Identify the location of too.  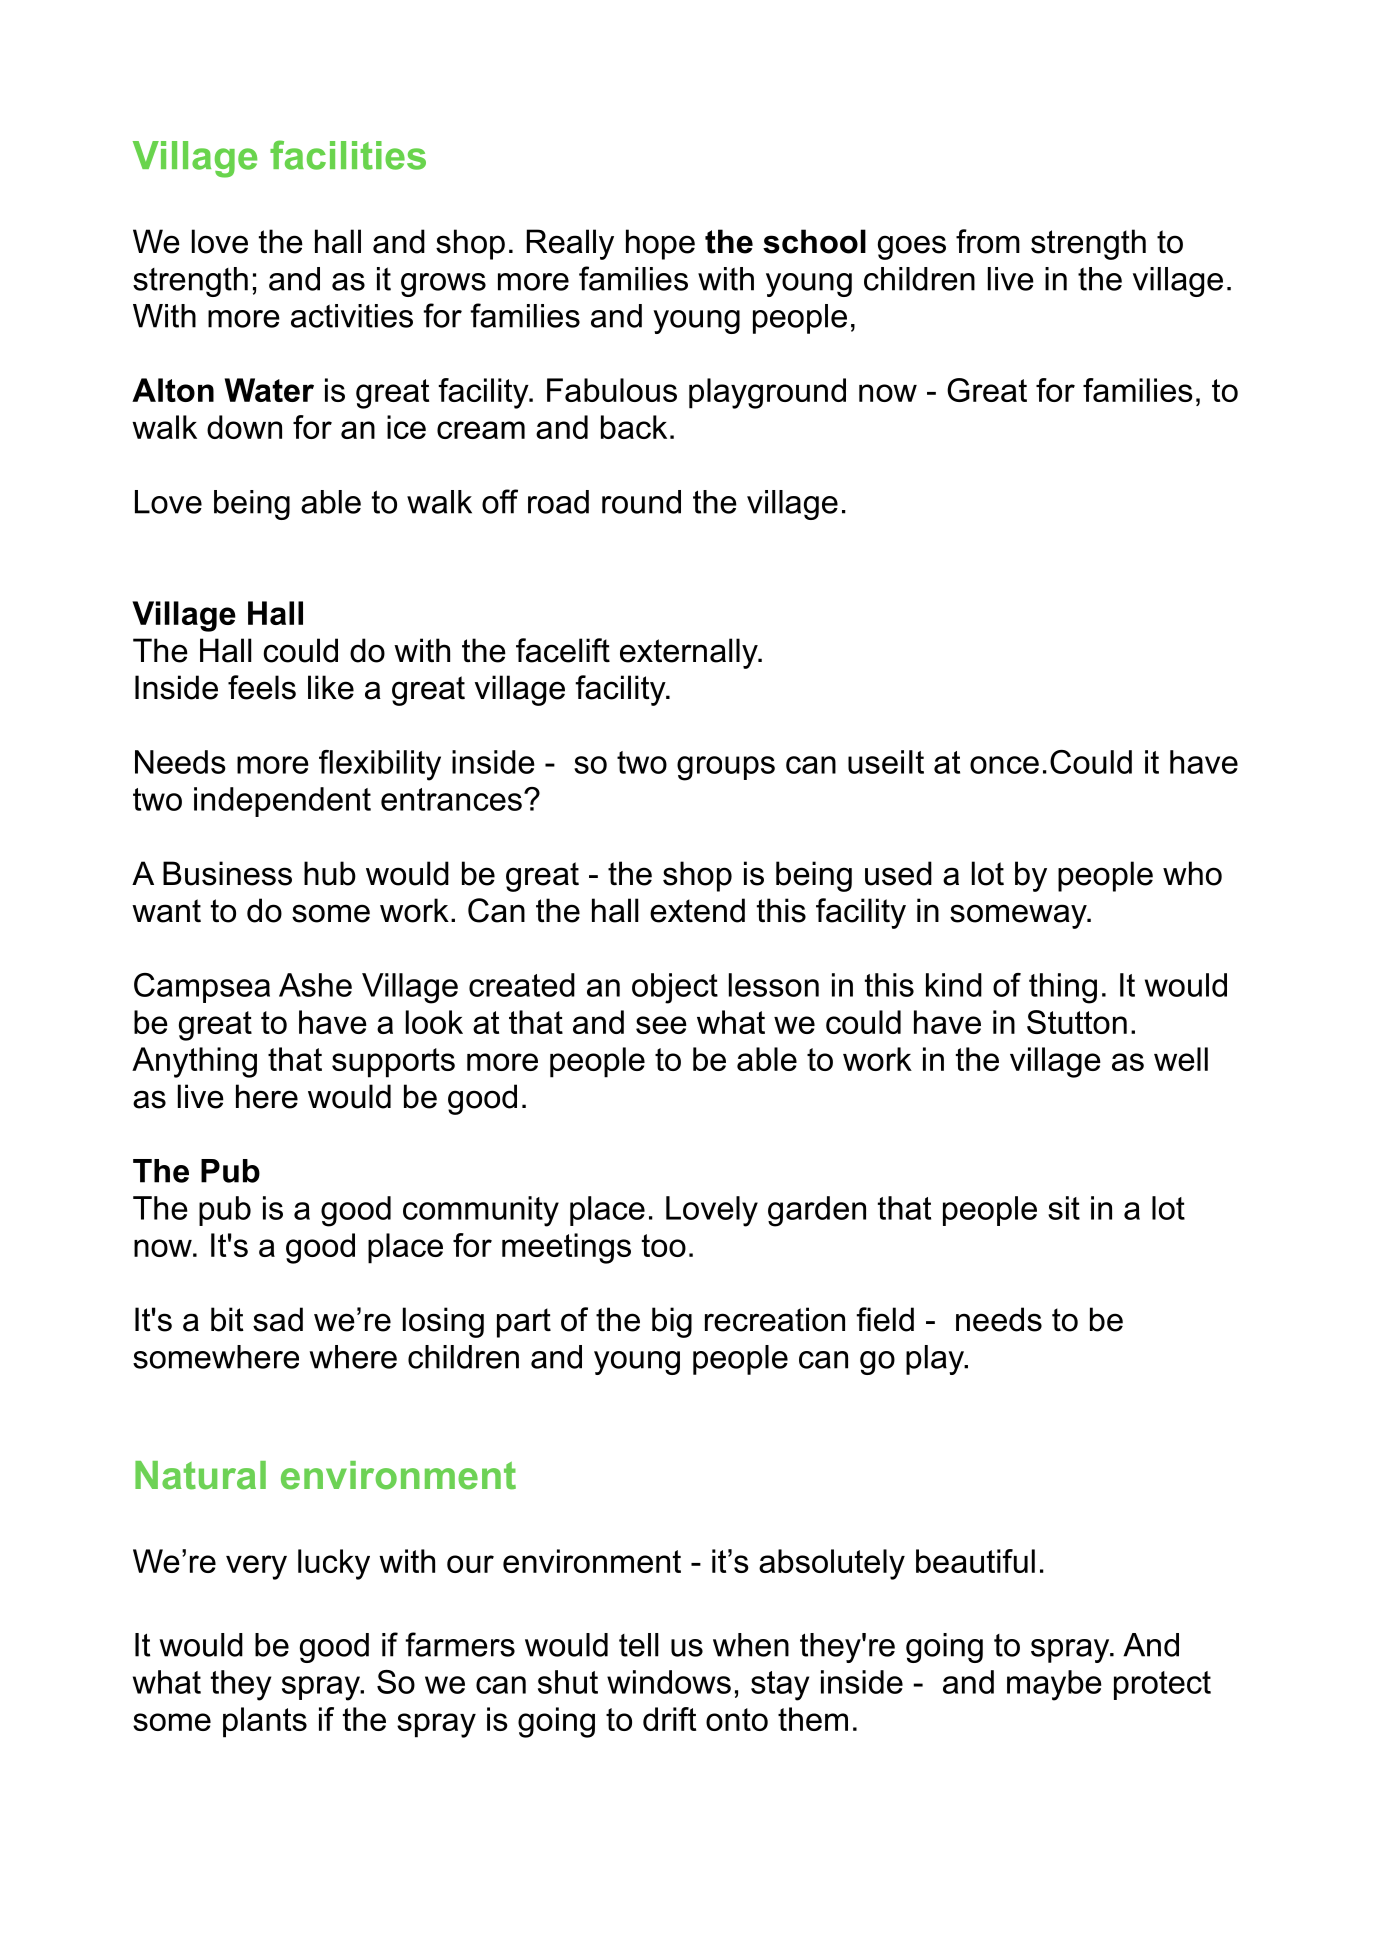
(664, 1245).
